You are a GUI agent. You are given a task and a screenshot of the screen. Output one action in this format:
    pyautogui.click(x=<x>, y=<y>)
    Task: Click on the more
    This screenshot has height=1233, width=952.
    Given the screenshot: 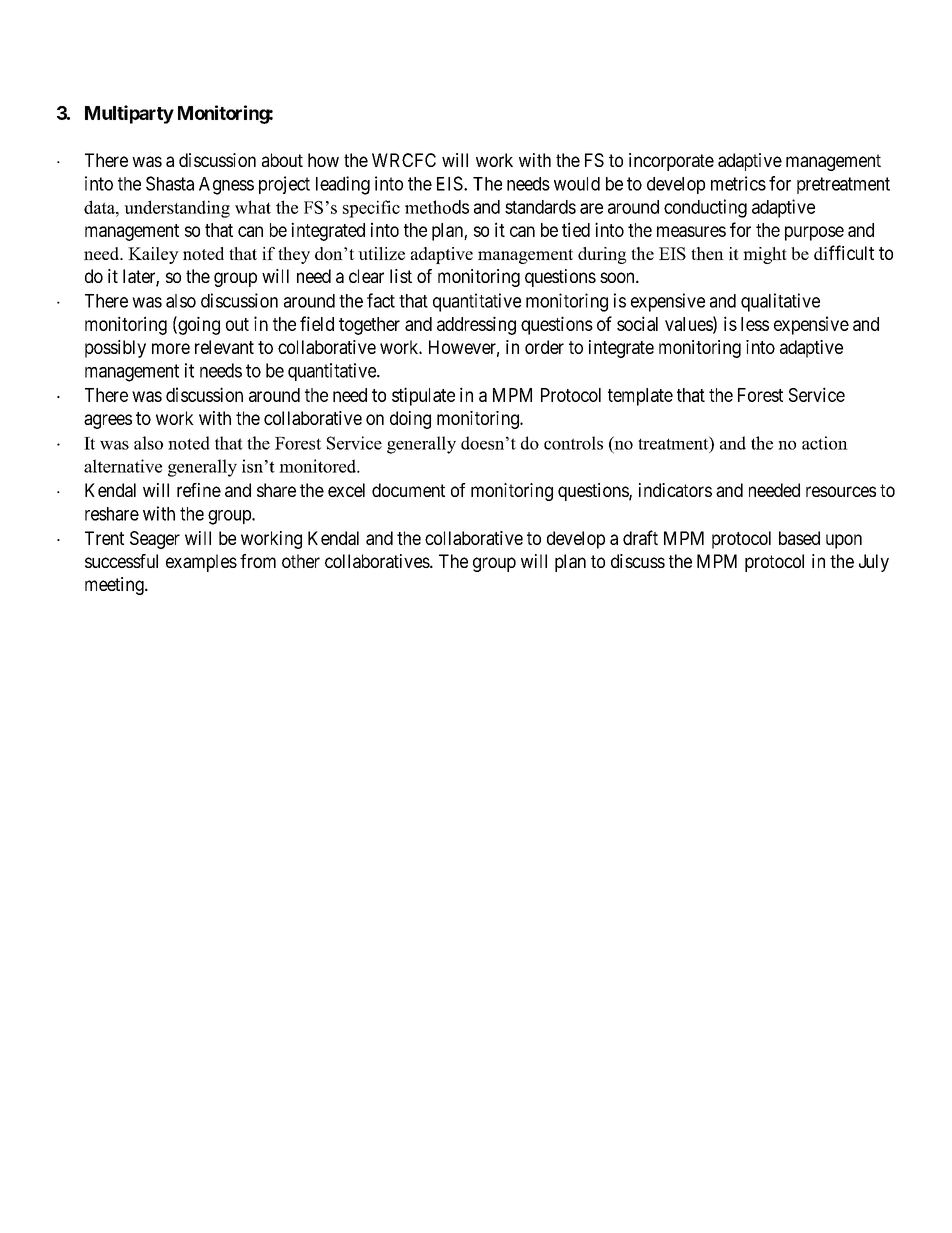 What is the action you would take?
    pyautogui.click(x=171, y=348)
